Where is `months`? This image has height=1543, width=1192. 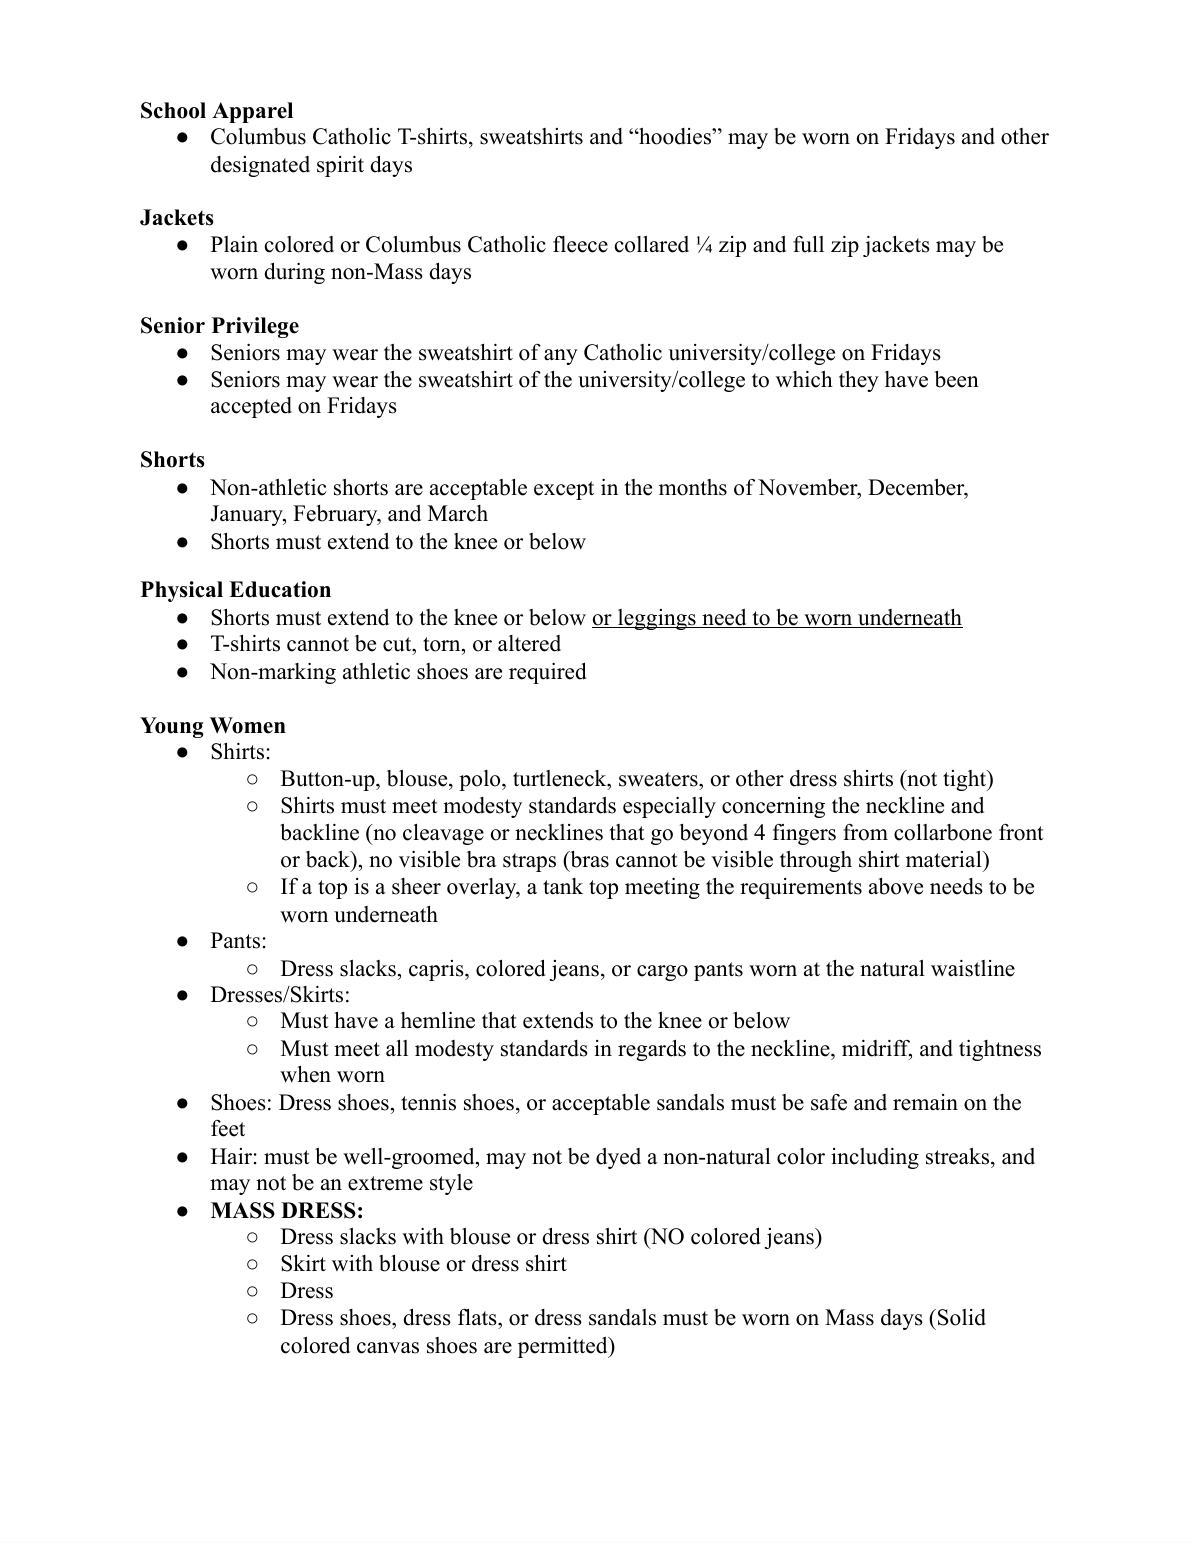 months is located at coordinates (693, 487).
